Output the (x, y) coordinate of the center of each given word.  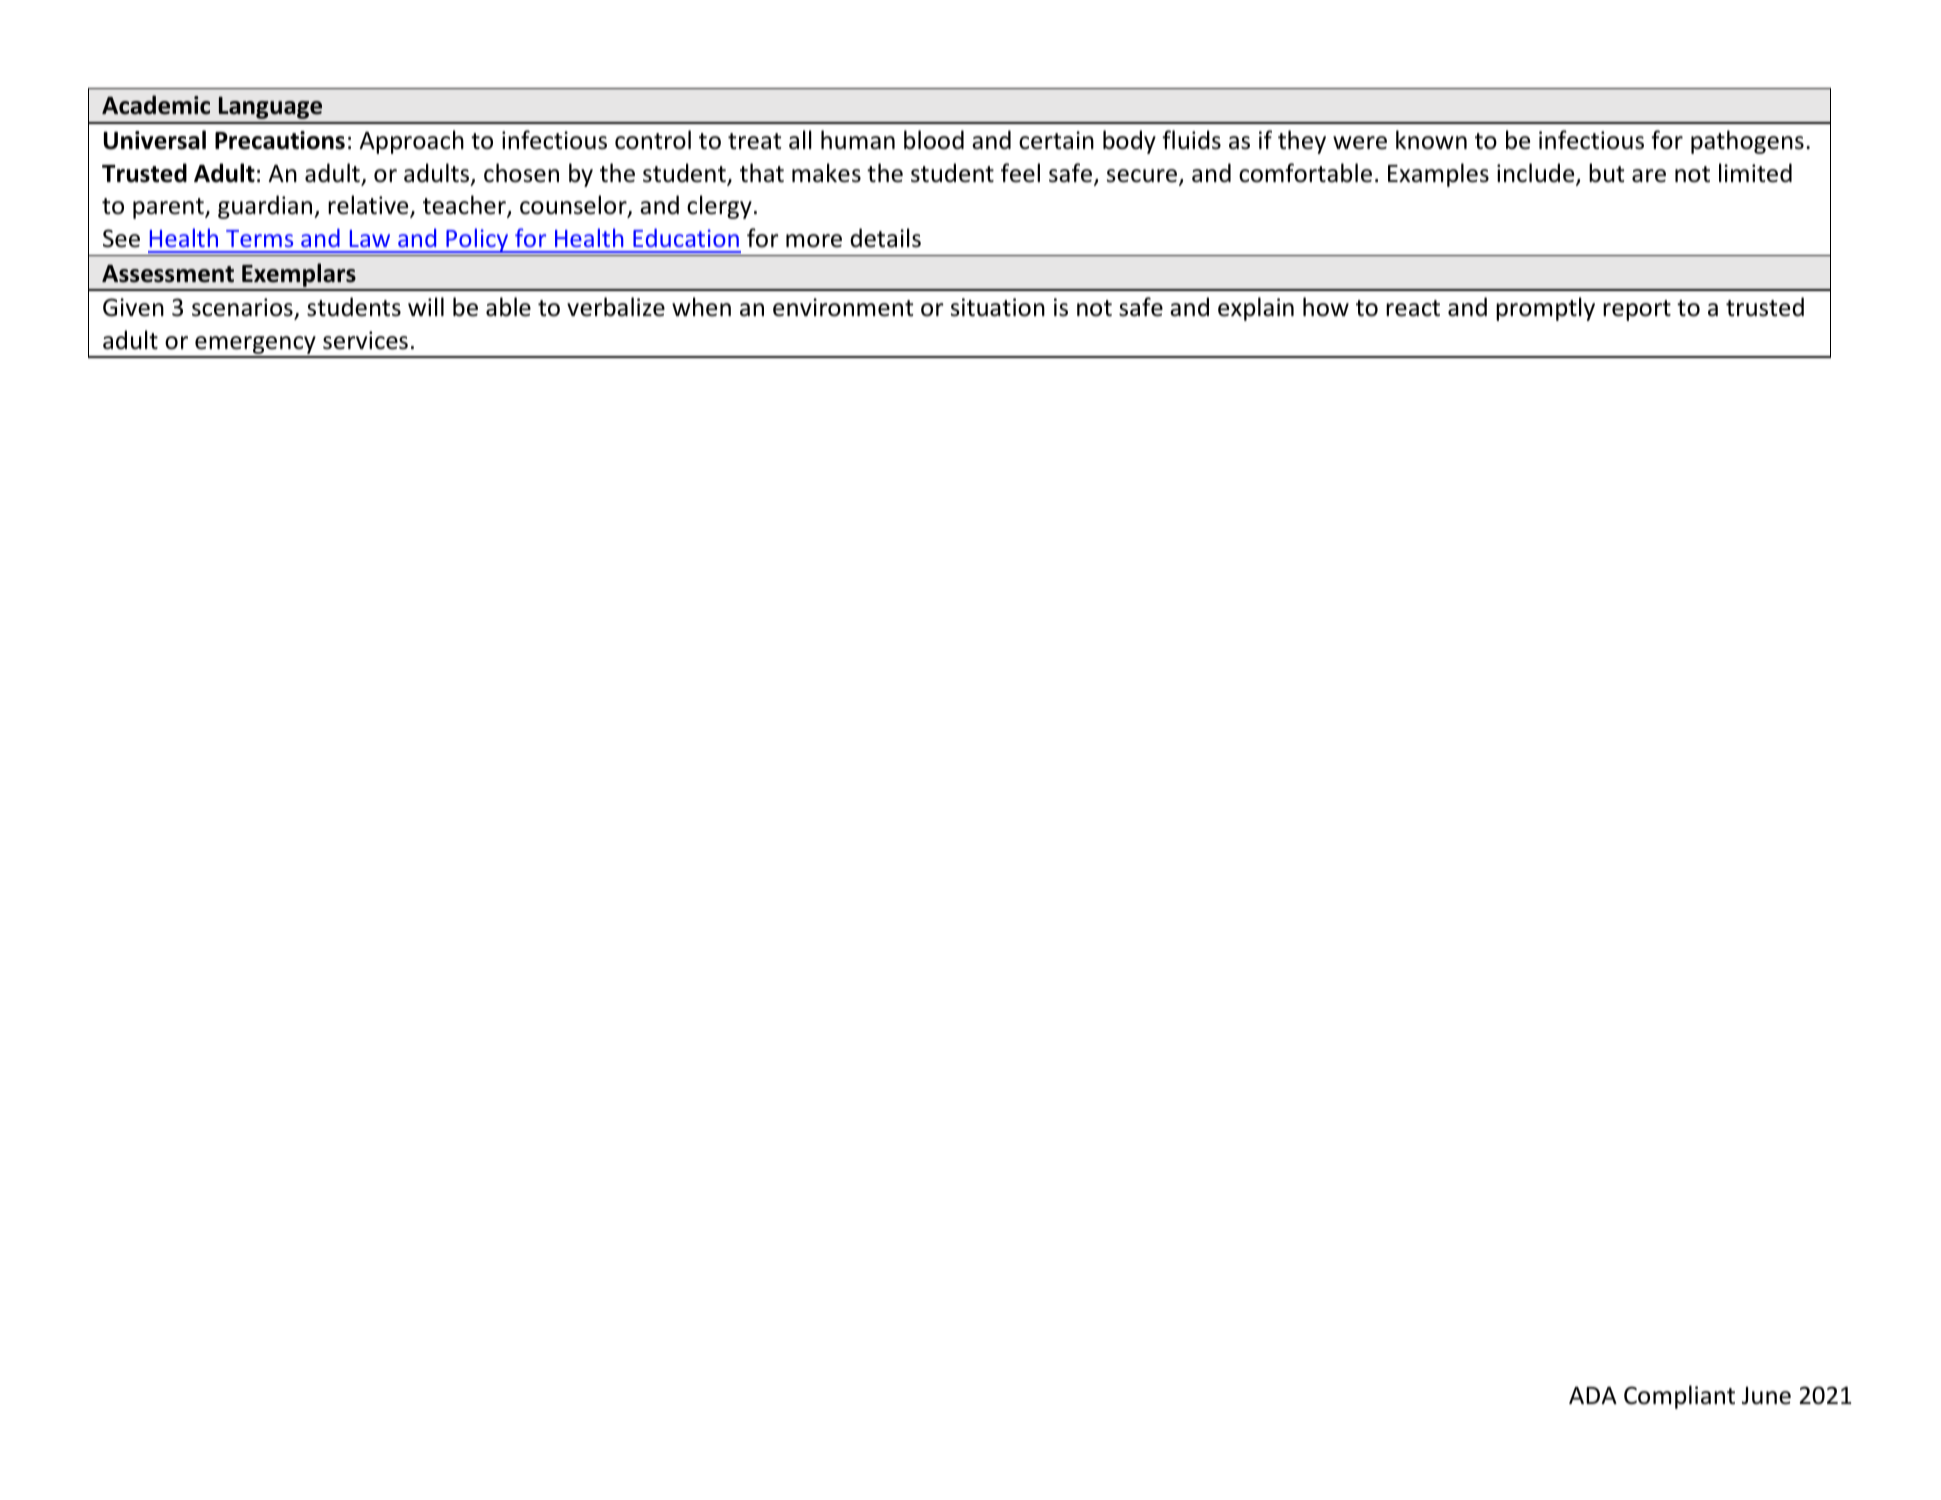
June (1766, 1396)
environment (843, 307)
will (426, 306)
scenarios (243, 308)
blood (934, 140)
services (365, 340)
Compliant (1679, 1397)
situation (998, 307)
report (1637, 310)
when (701, 307)
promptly (1545, 309)
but (1606, 173)
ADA (1593, 1395)
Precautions (280, 140)
